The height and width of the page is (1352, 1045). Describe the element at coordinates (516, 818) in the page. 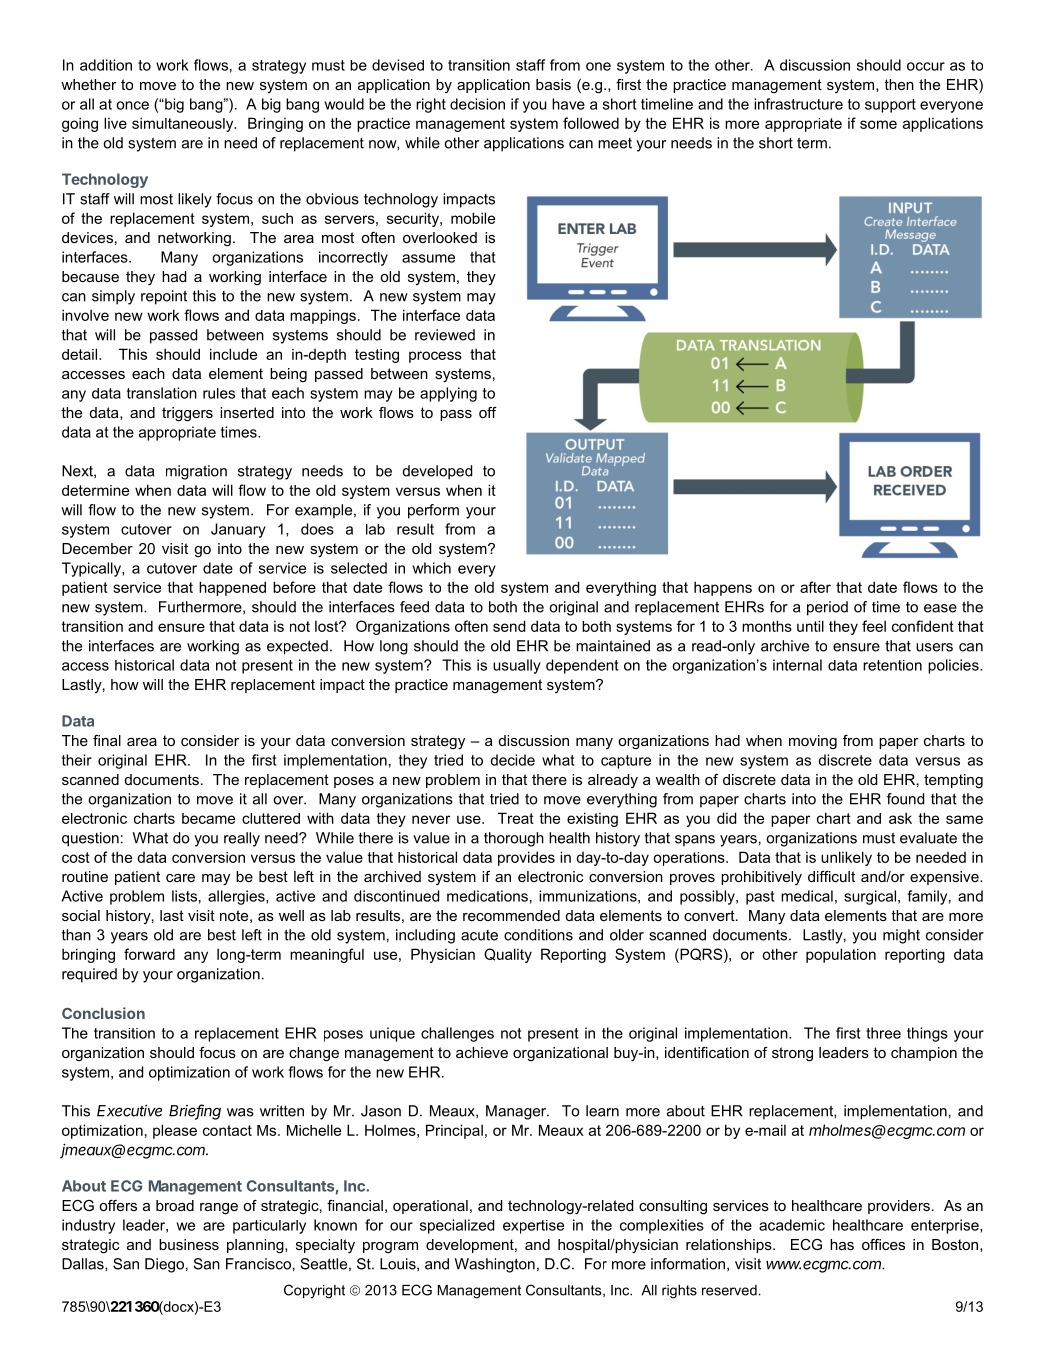

I see `Treat` at that location.
